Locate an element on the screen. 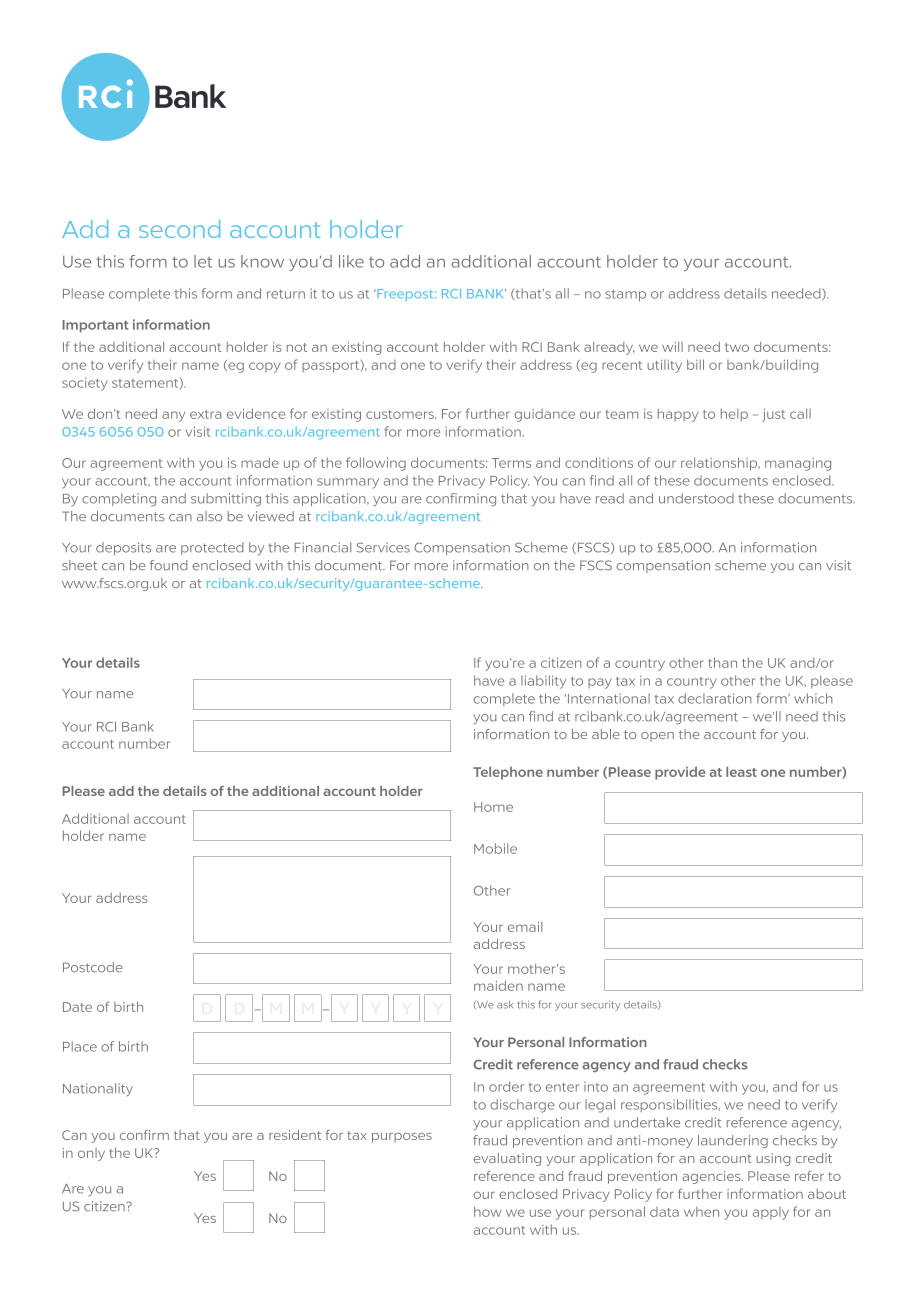 The width and height of the screenshot is (924, 1308). Terms is located at coordinates (511, 463).
